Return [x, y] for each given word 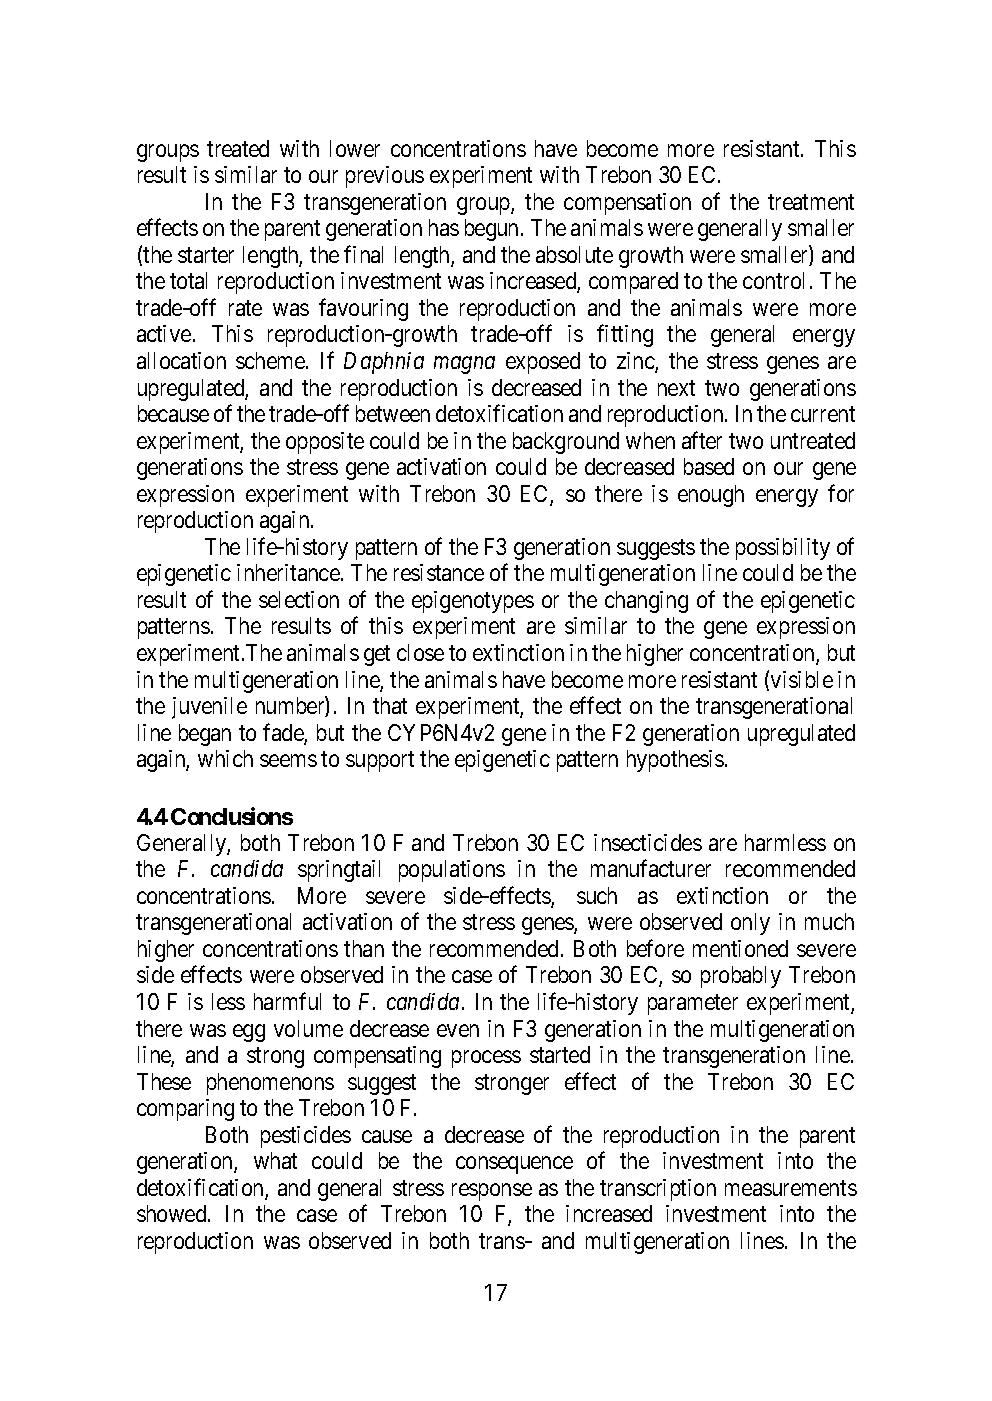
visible [802, 679]
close [420, 652]
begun [493, 230]
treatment [811, 202]
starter [206, 255]
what [275, 1160]
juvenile [209, 708]
